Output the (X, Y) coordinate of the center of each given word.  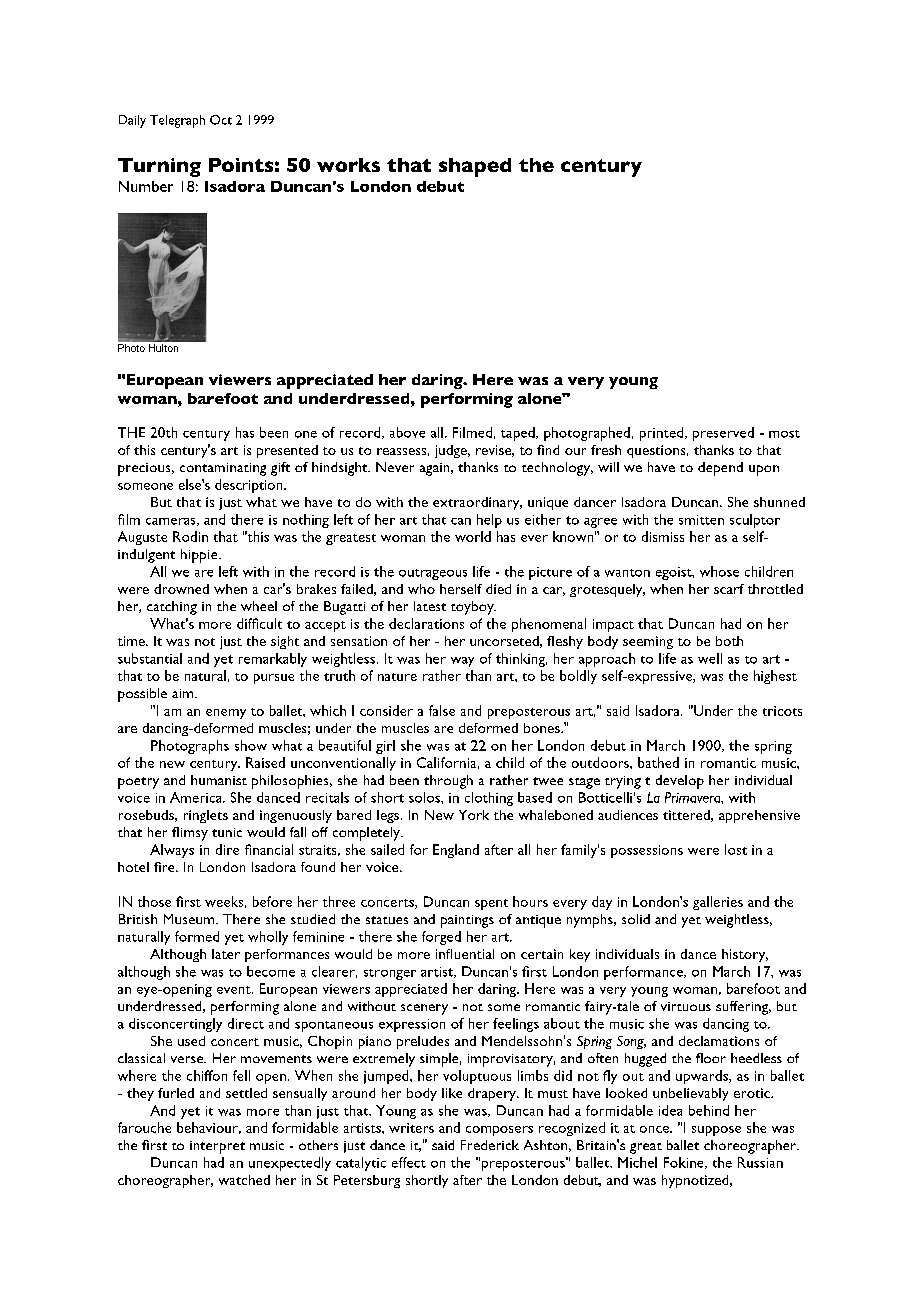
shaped (475, 167)
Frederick (490, 1145)
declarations (426, 623)
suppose (716, 1131)
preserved (723, 434)
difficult (259, 623)
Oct (221, 120)
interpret (217, 1147)
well (710, 658)
